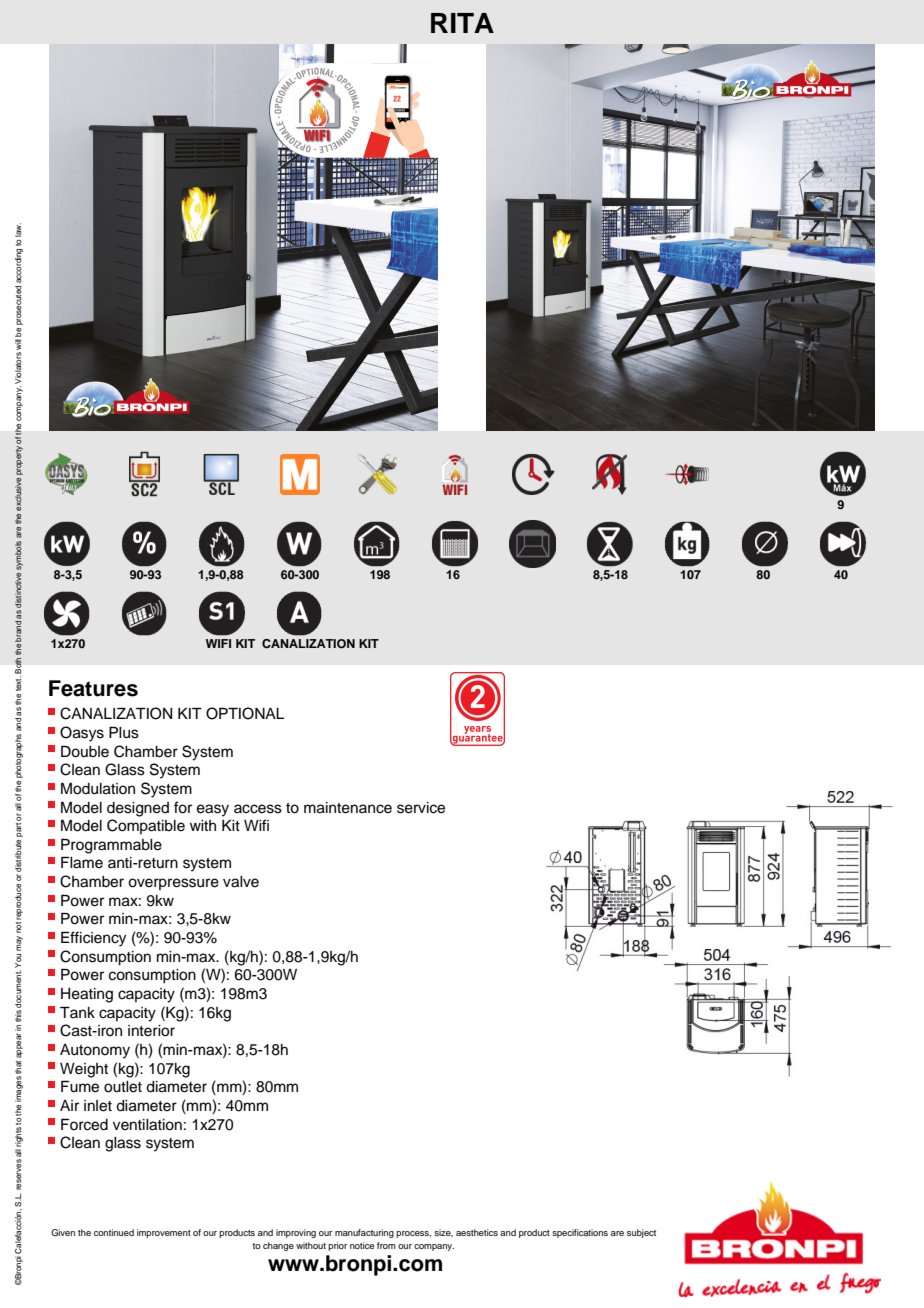 The image size is (924, 1308). What do you see at coordinates (114, 1232) in the screenshot?
I see `continued` at bounding box center [114, 1232].
